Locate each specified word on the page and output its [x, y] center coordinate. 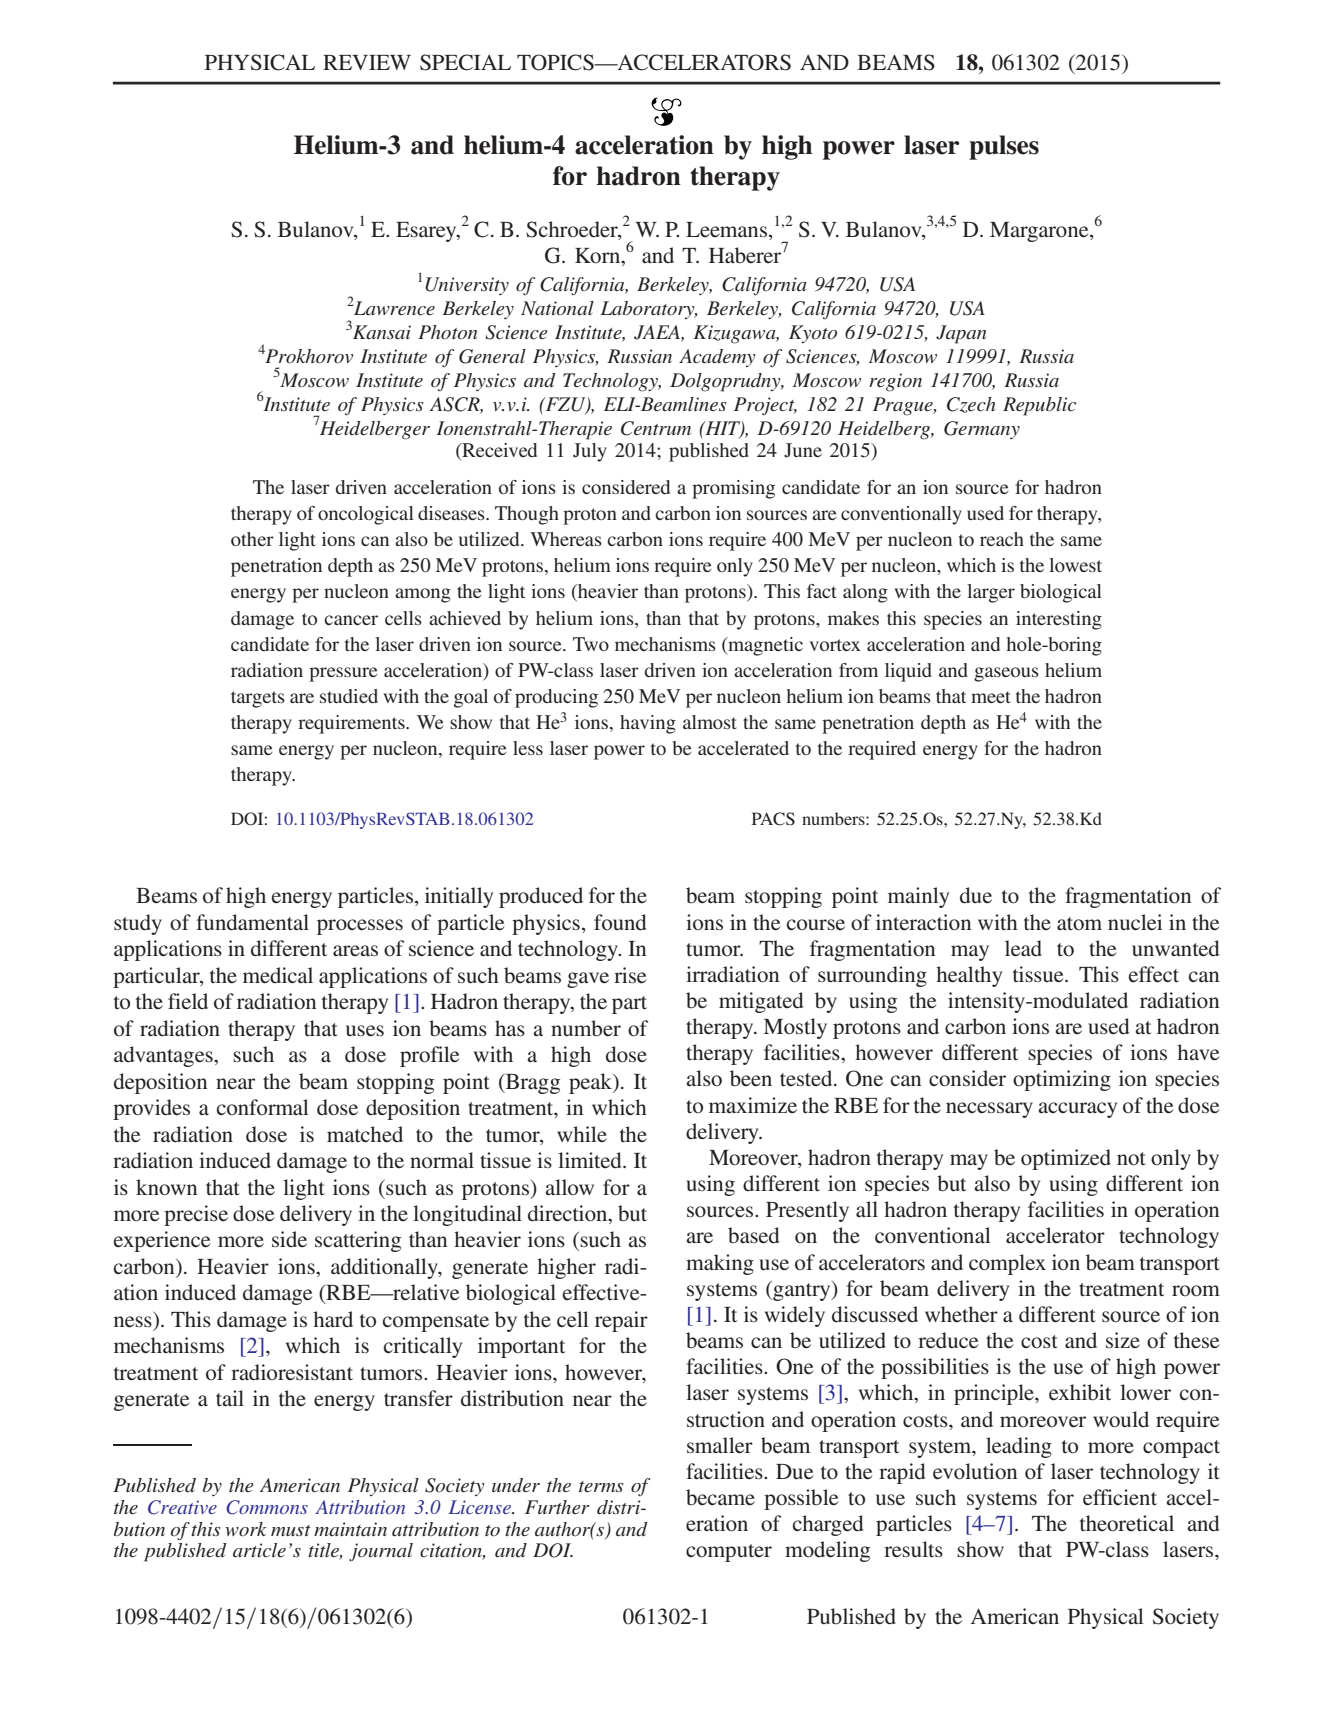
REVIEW [367, 62]
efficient [1120, 1497]
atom [1079, 924]
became [720, 1497]
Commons [267, 1507]
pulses [1004, 147]
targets [258, 699]
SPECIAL [465, 62]
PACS [773, 819]
